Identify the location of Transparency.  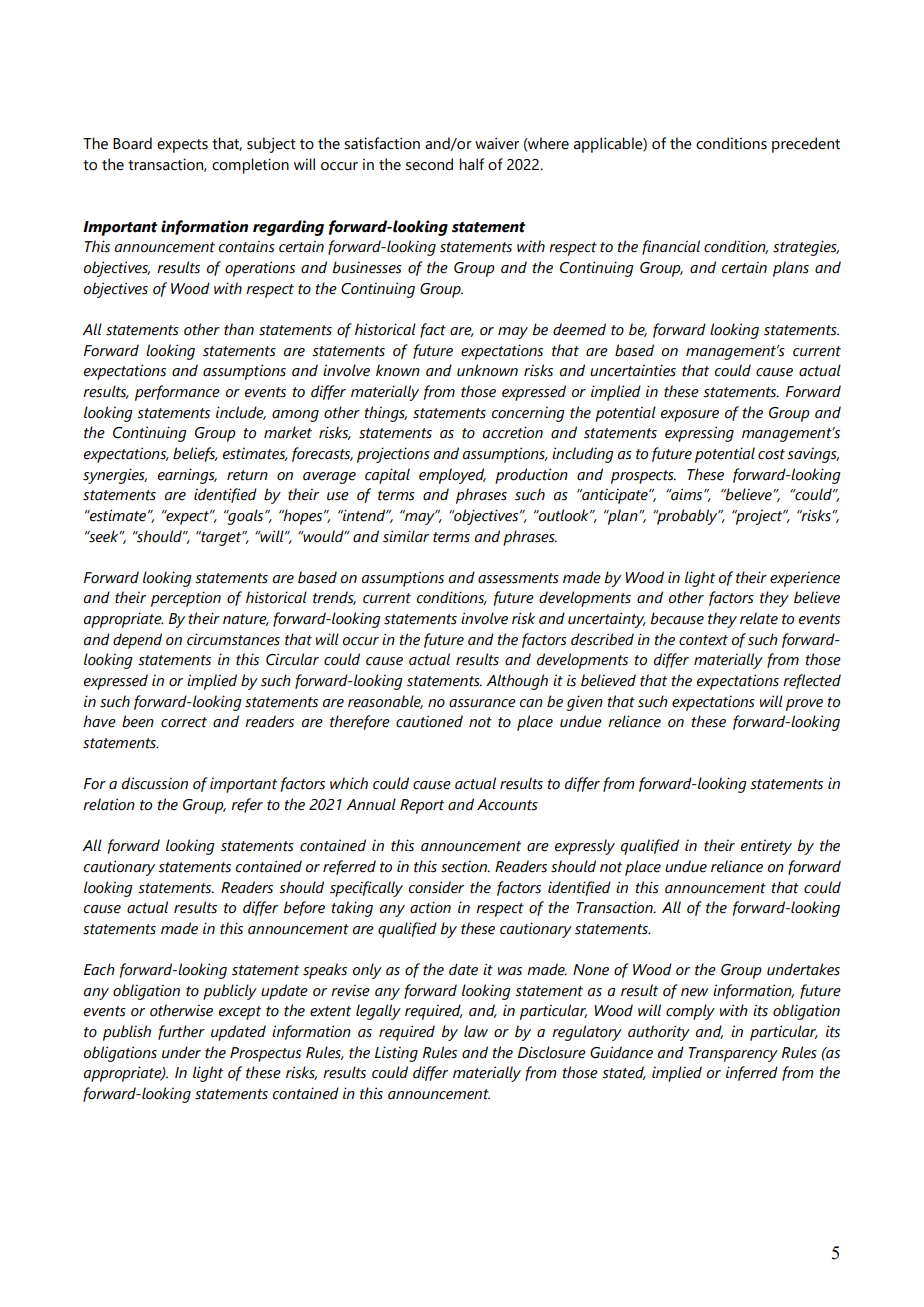
(733, 1054).
